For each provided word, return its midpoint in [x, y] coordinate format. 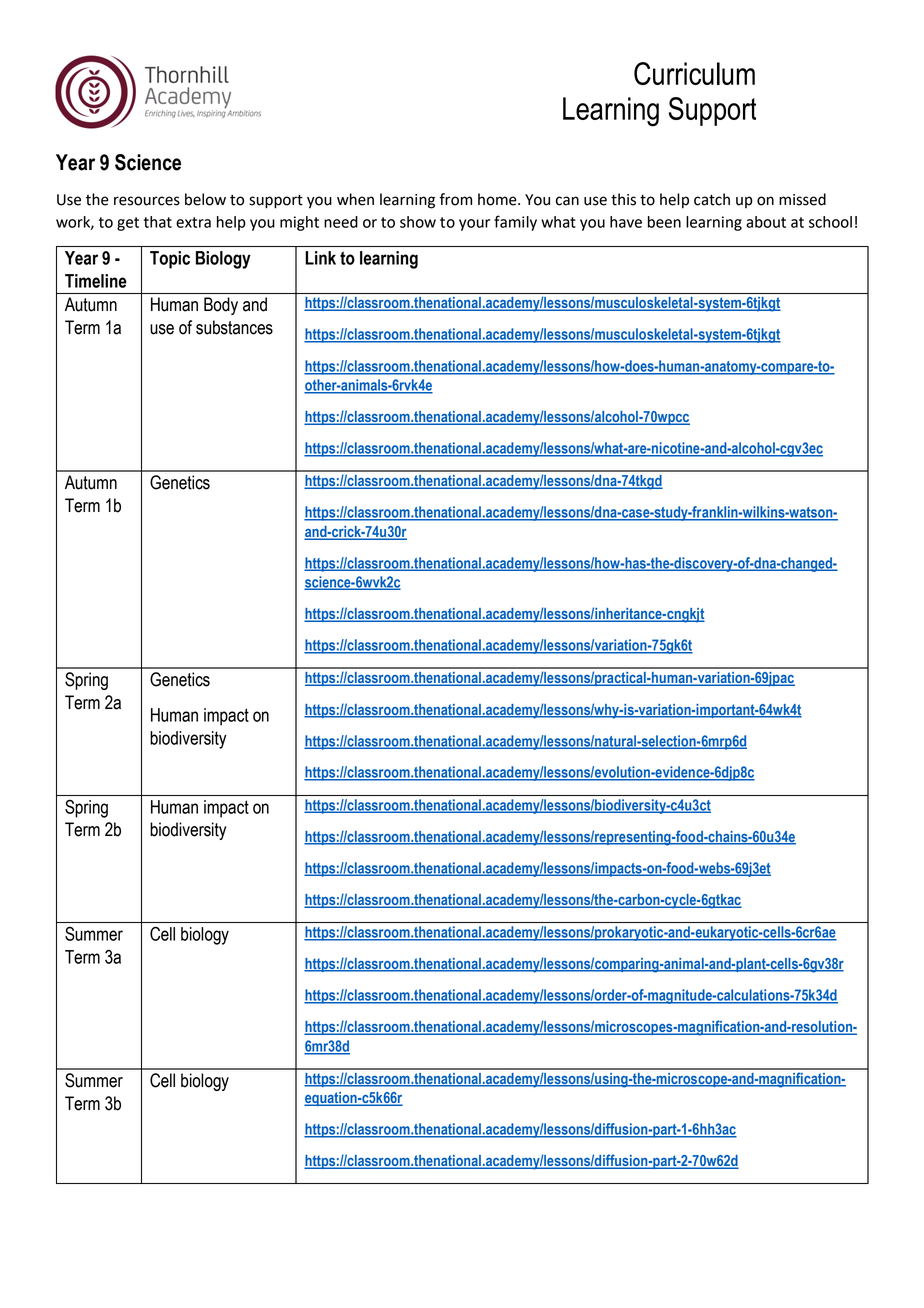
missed [802, 199]
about [766, 222]
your [474, 225]
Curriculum [694, 73]
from [455, 199]
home [498, 199]
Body [221, 306]
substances [234, 327]
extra [193, 222]
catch [712, 199]
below [205, 199]
